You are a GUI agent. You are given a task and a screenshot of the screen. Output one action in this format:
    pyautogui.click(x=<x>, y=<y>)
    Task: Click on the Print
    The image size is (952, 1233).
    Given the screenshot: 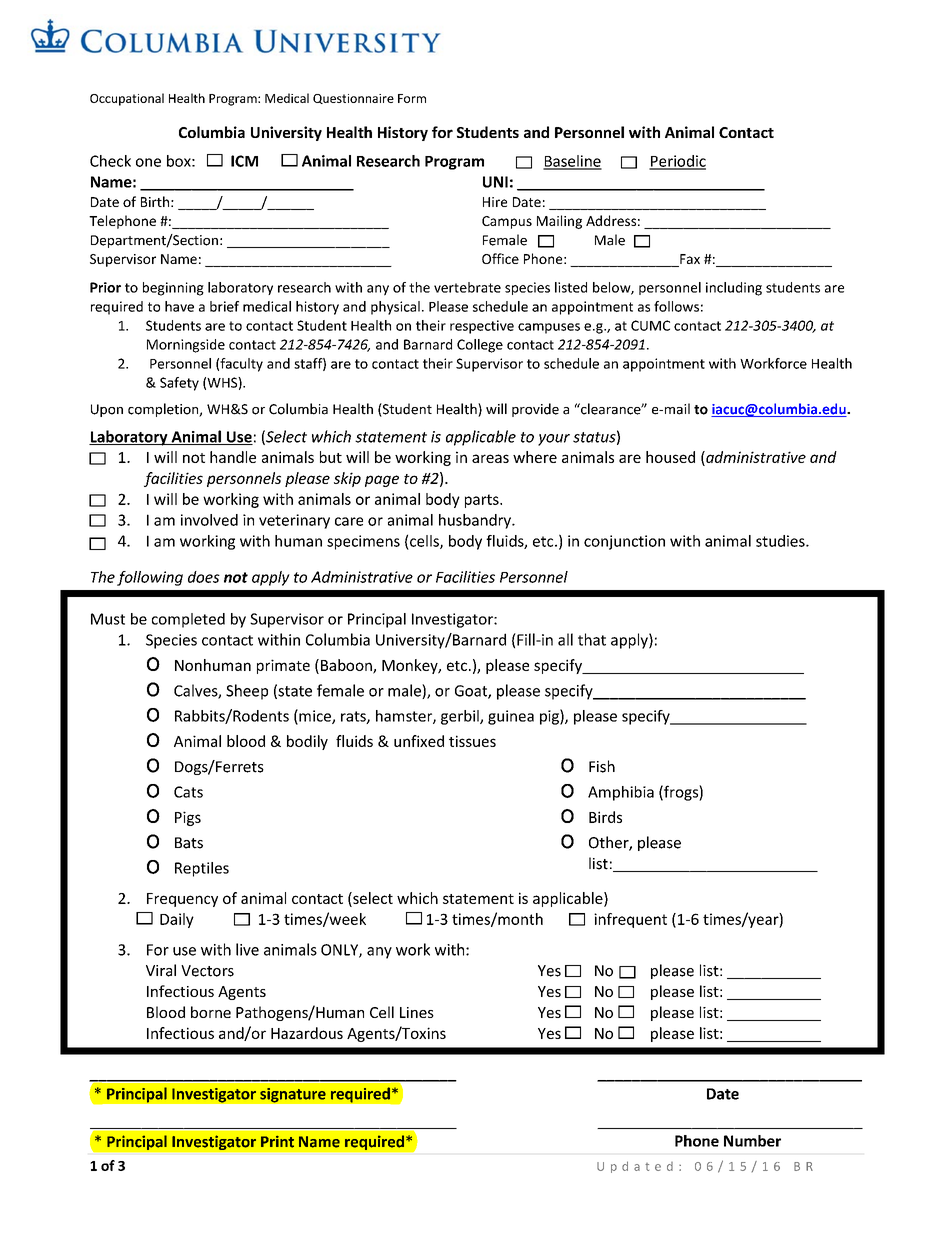 What is the action you would take?
    pyautogui.click(x=277, y=1142)
